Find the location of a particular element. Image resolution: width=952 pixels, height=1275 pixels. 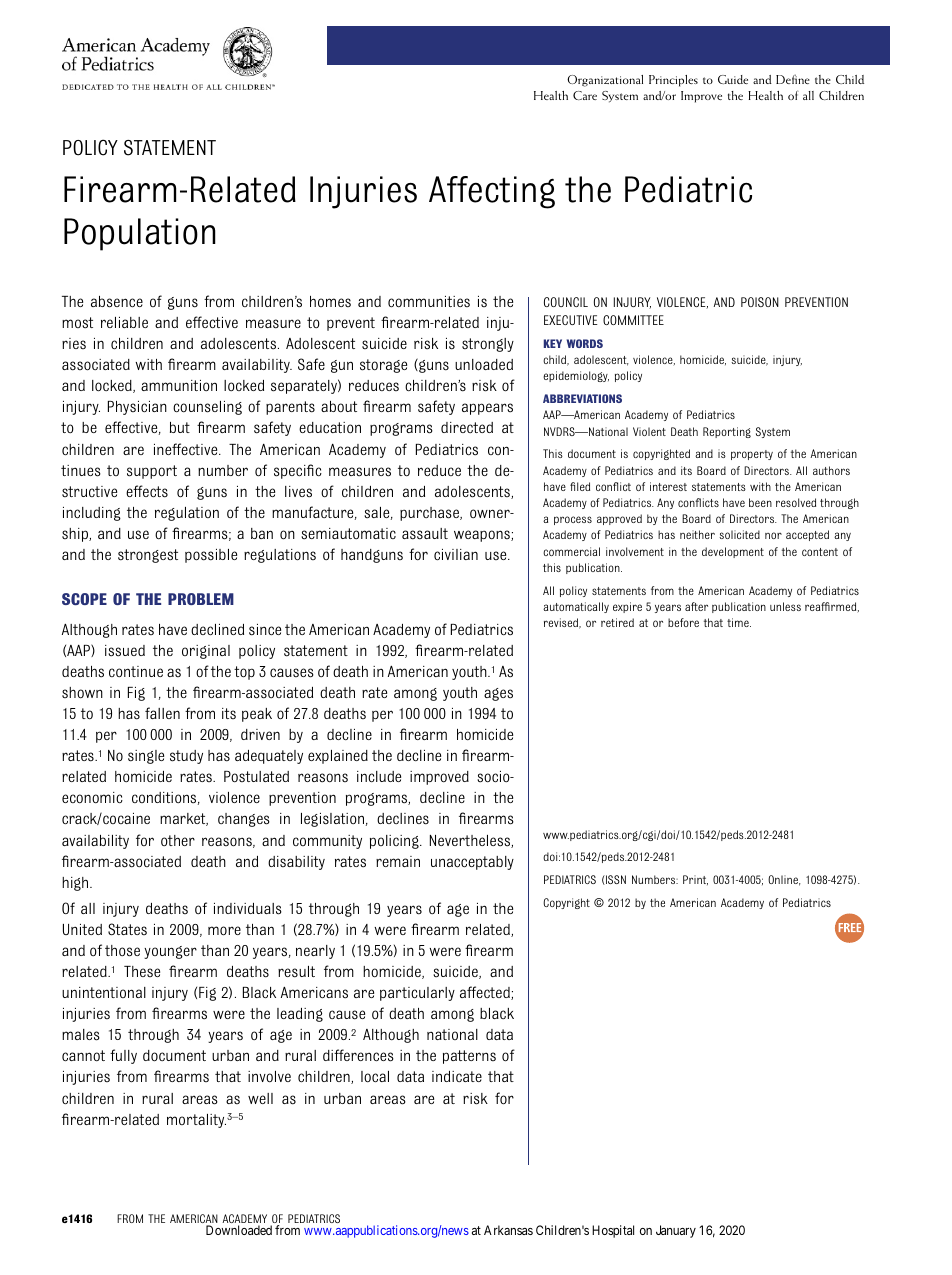

These is located at coordinates (142, 971).
